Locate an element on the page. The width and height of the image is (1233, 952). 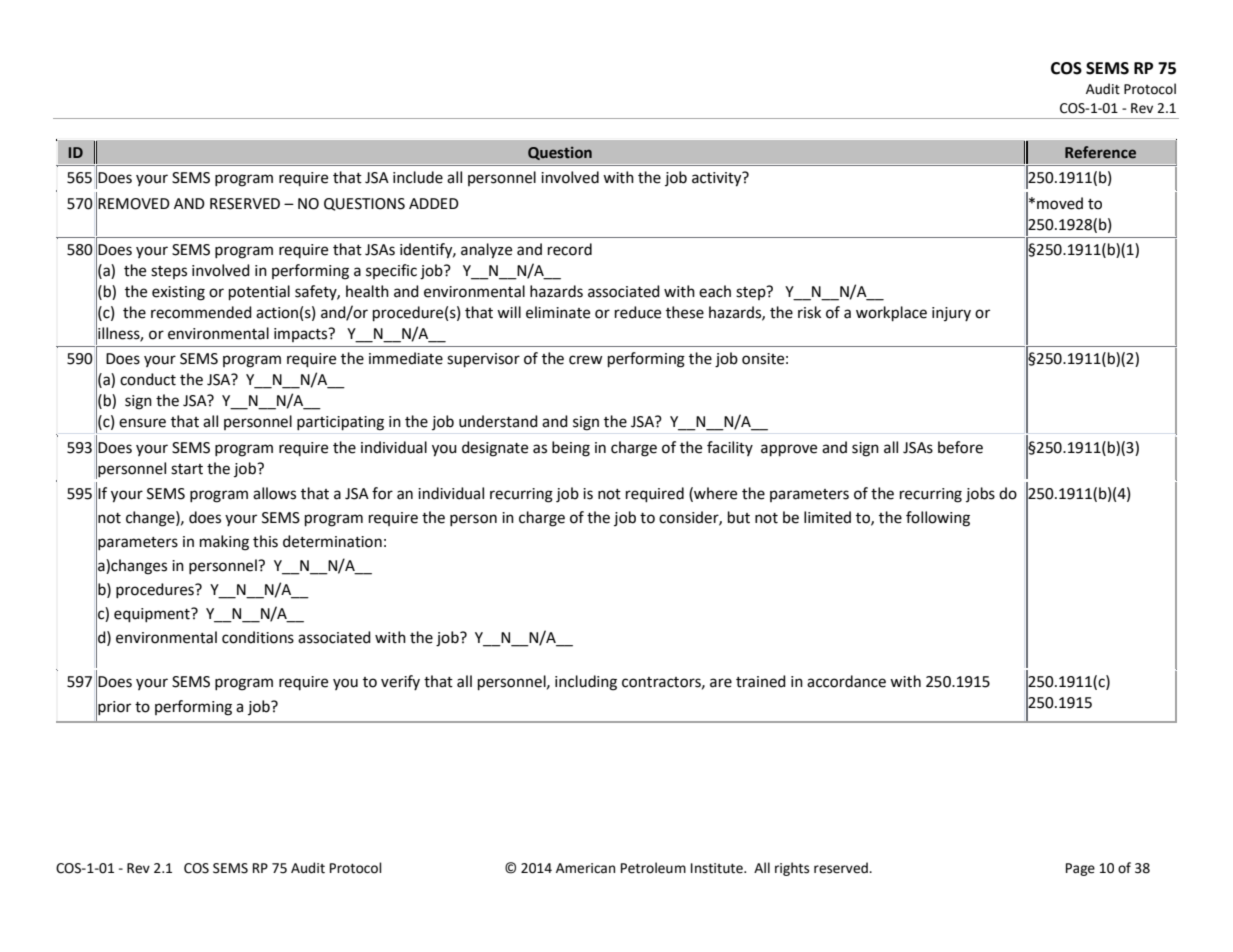
including is located at coordinates (586, 683).
